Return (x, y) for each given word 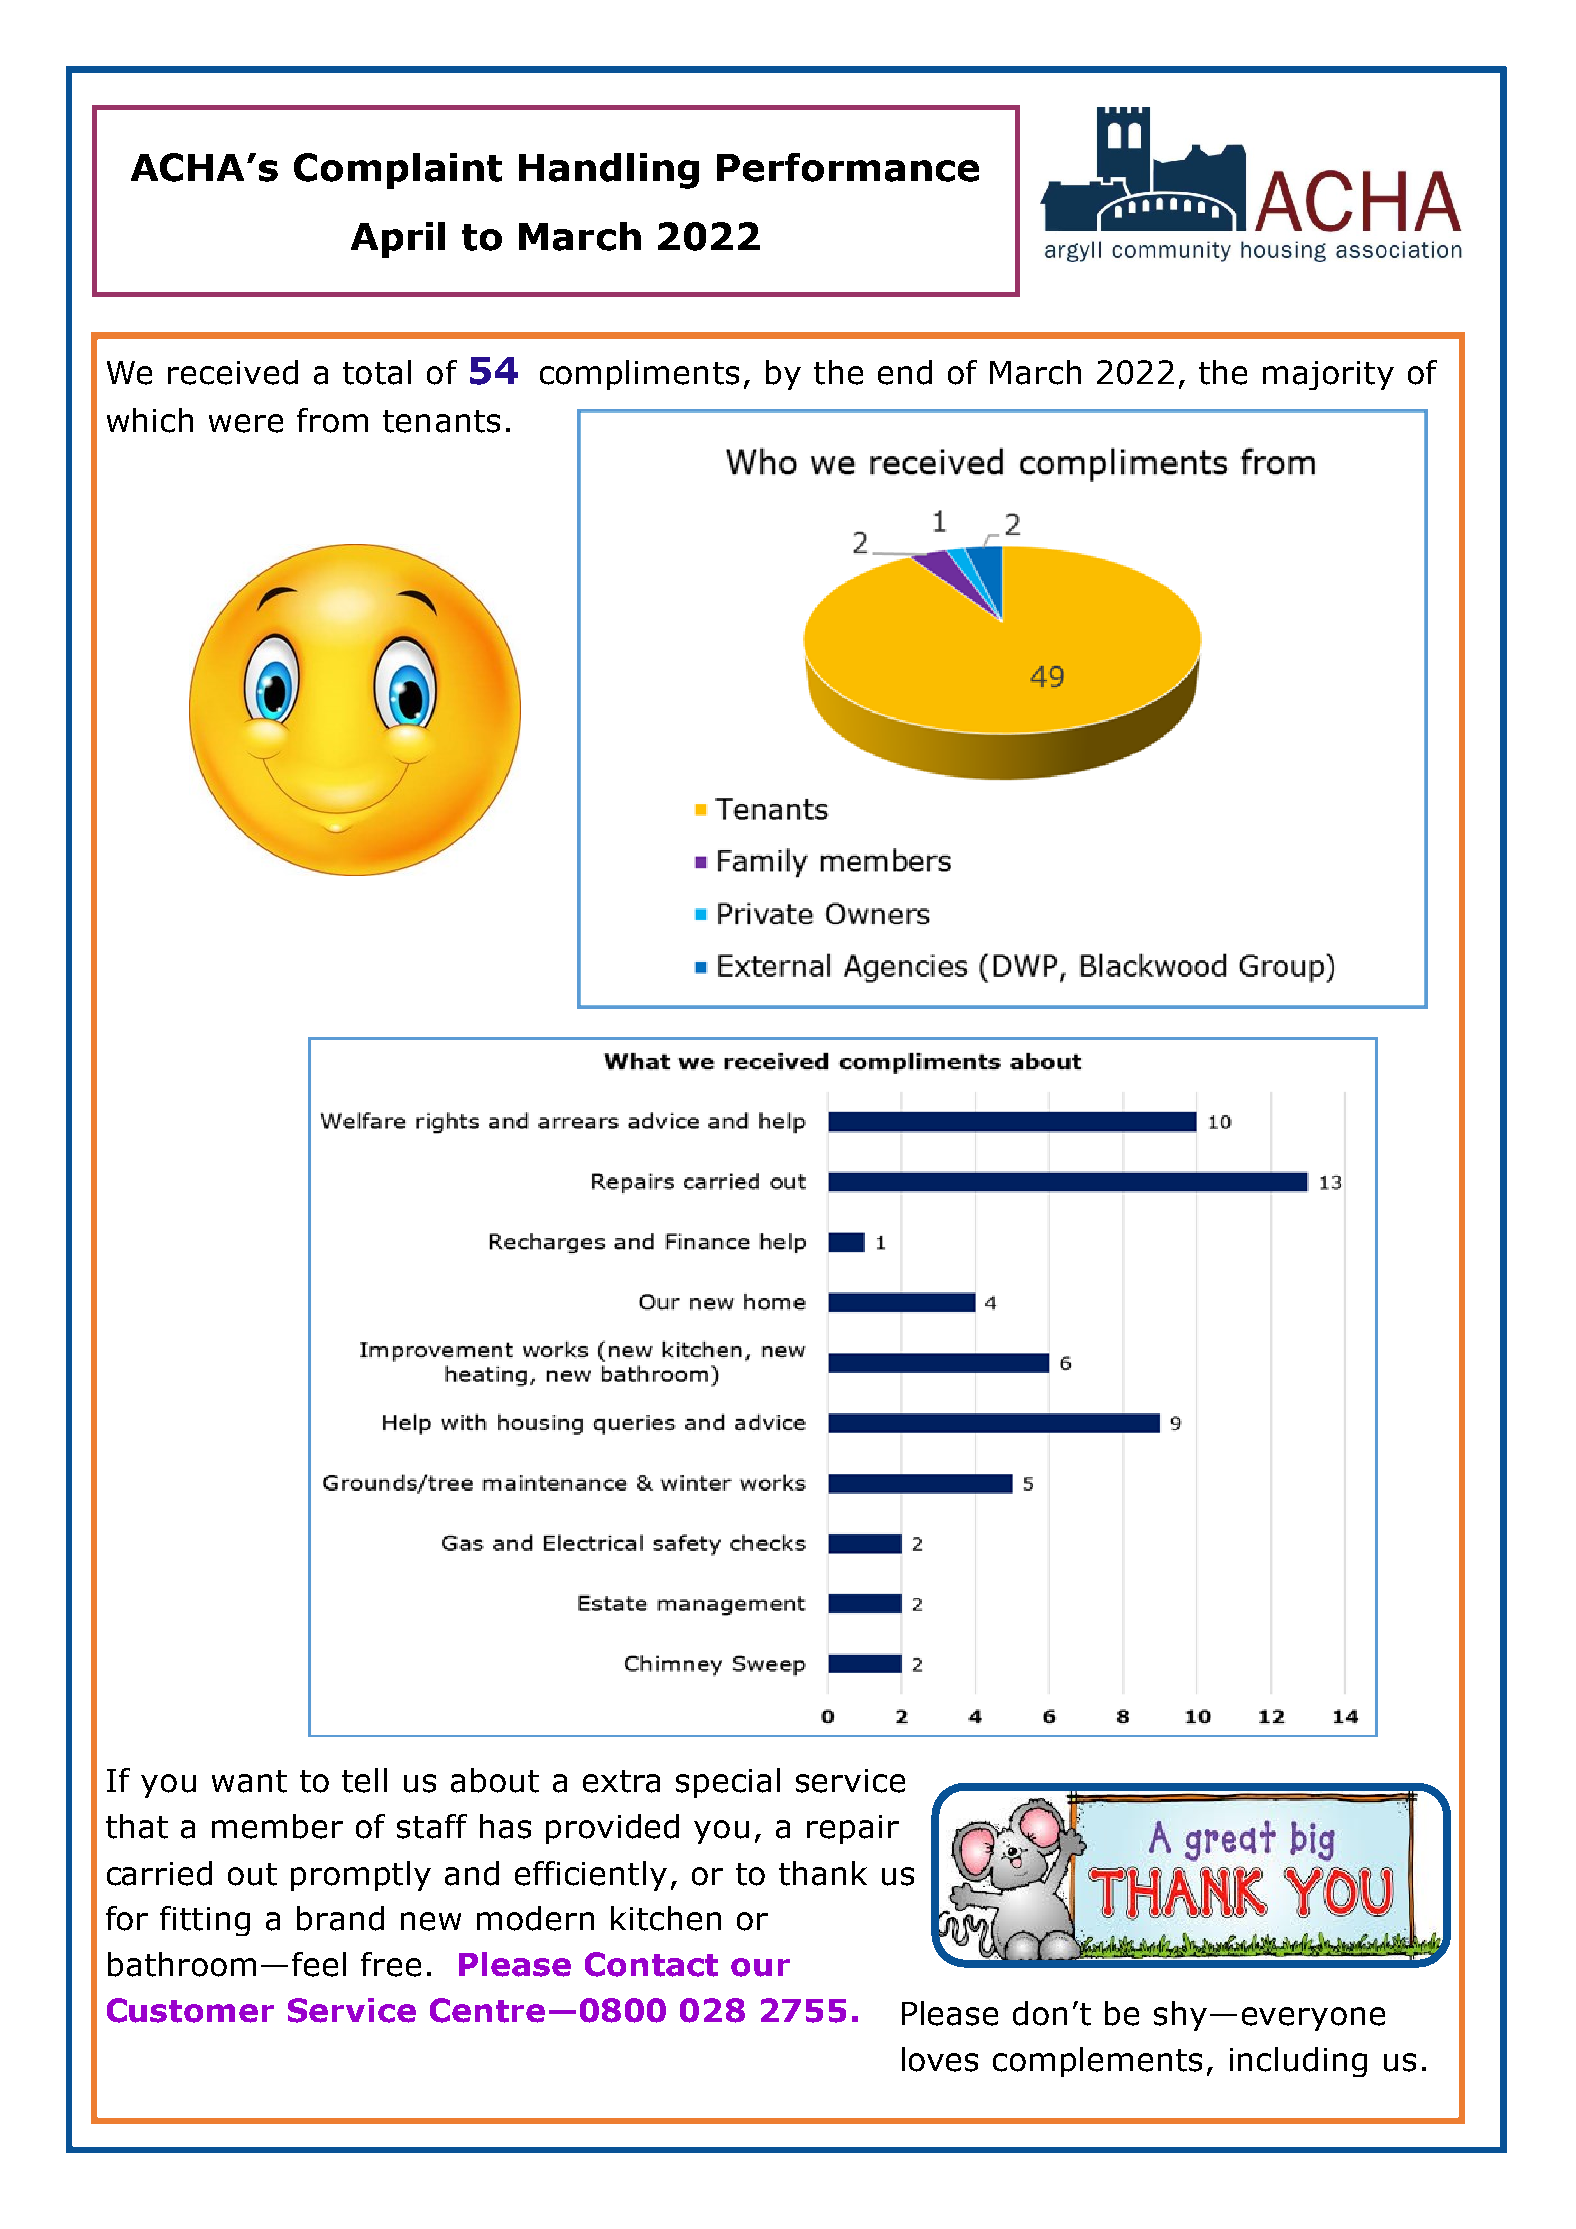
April (398, 240)
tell (364, 1780)
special (728, 1783)
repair (853, 1829)
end (905, 372)
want (249, 1781)
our (760, 1967)
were (246, 423)
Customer (190, 2010)
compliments (639, 375)
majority (1328, 375)
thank (823, 1873)
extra (621, 1781)
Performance (848, 167)
